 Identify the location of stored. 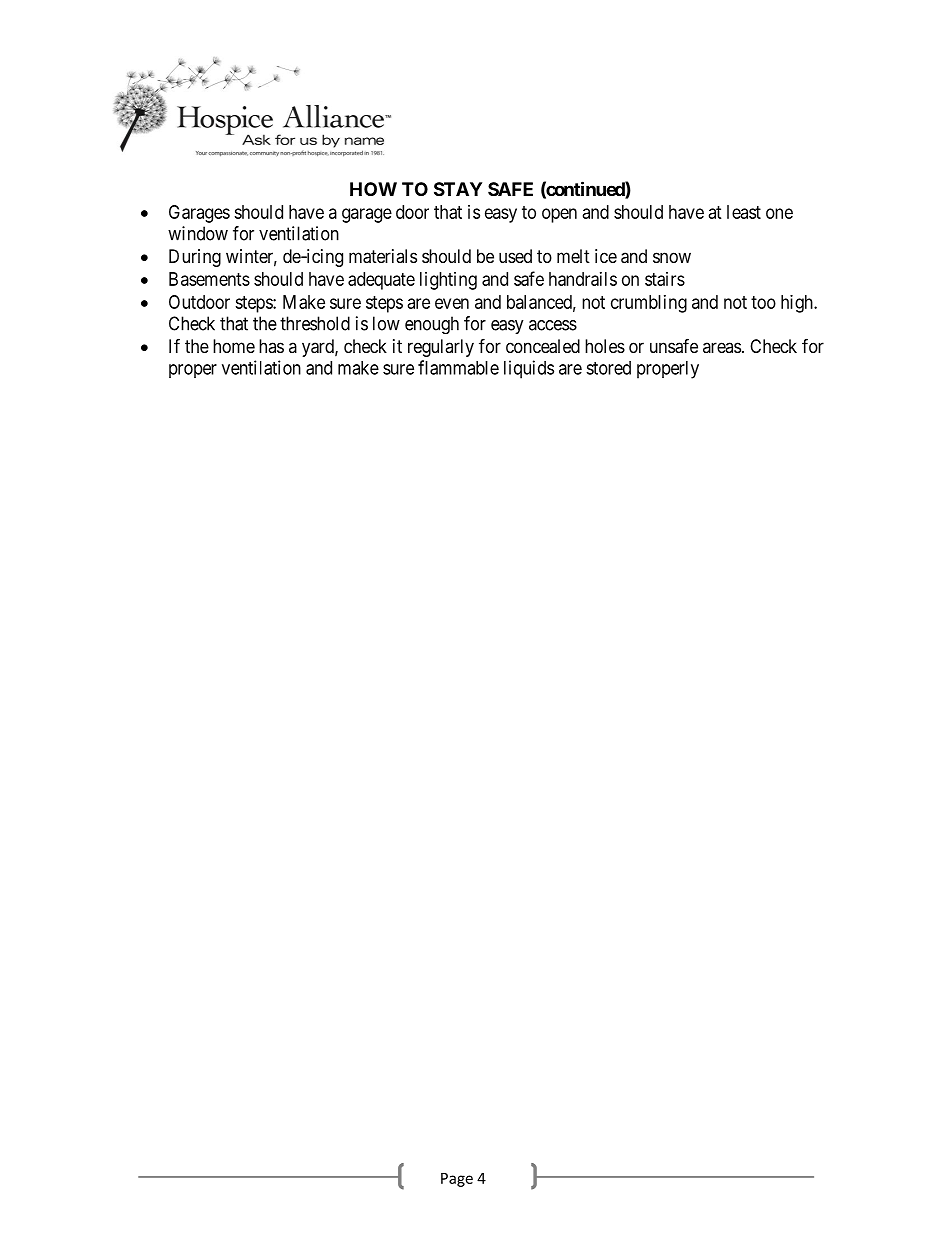
(608, 368).
